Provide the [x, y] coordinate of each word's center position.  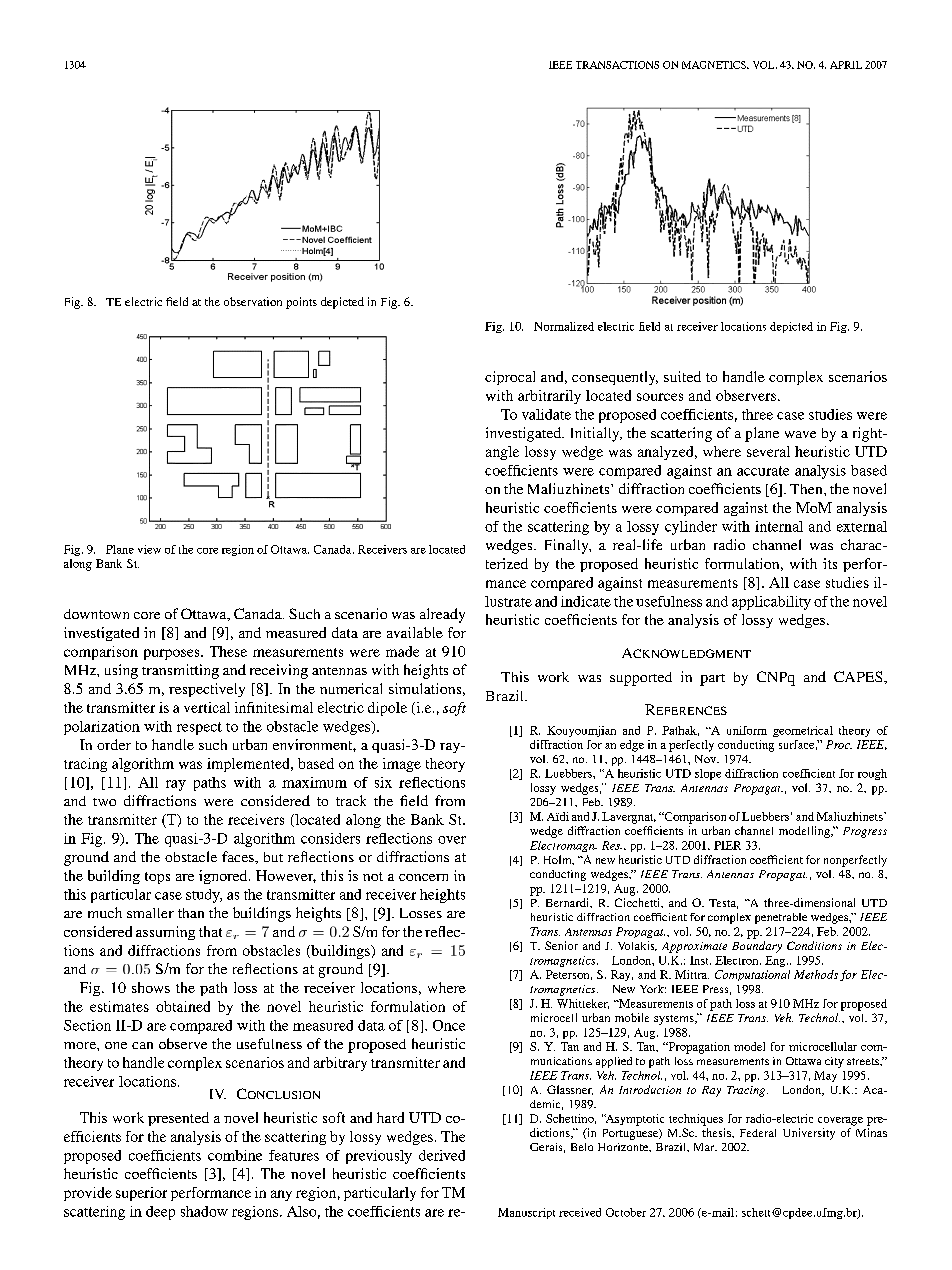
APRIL [846, 65]
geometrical [803, 731]
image [402, 765]
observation [253, 301]
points [301, 303]
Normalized [564, 326]
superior [141, 1194]
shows [151, 987]
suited [682, 376]
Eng [776, 961]
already [442, 615]
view [149, 549]
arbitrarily [549, 397]
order [114, 744]
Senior [561, 945]
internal [779, 526]
